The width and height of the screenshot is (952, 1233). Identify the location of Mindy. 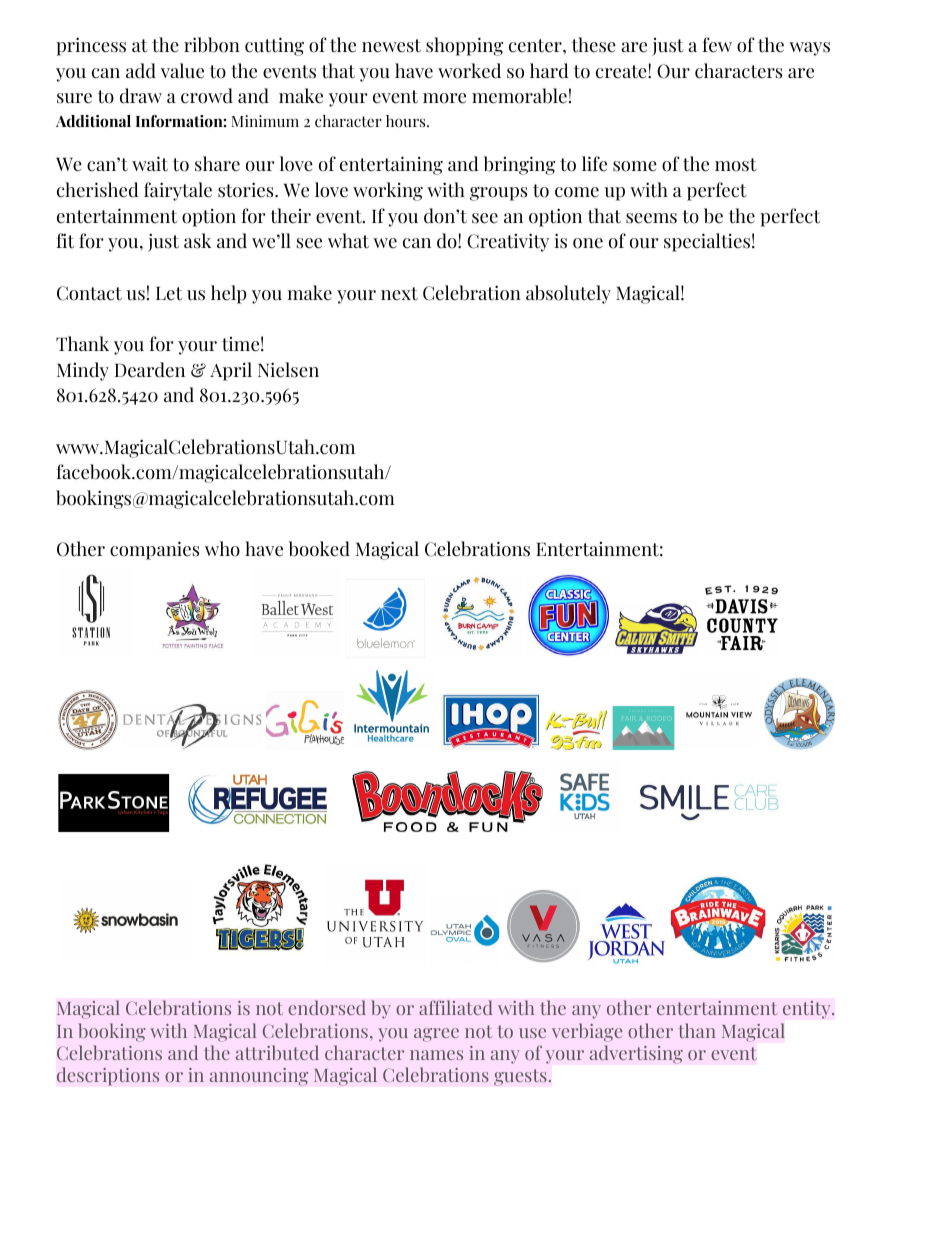
(83, 371).
